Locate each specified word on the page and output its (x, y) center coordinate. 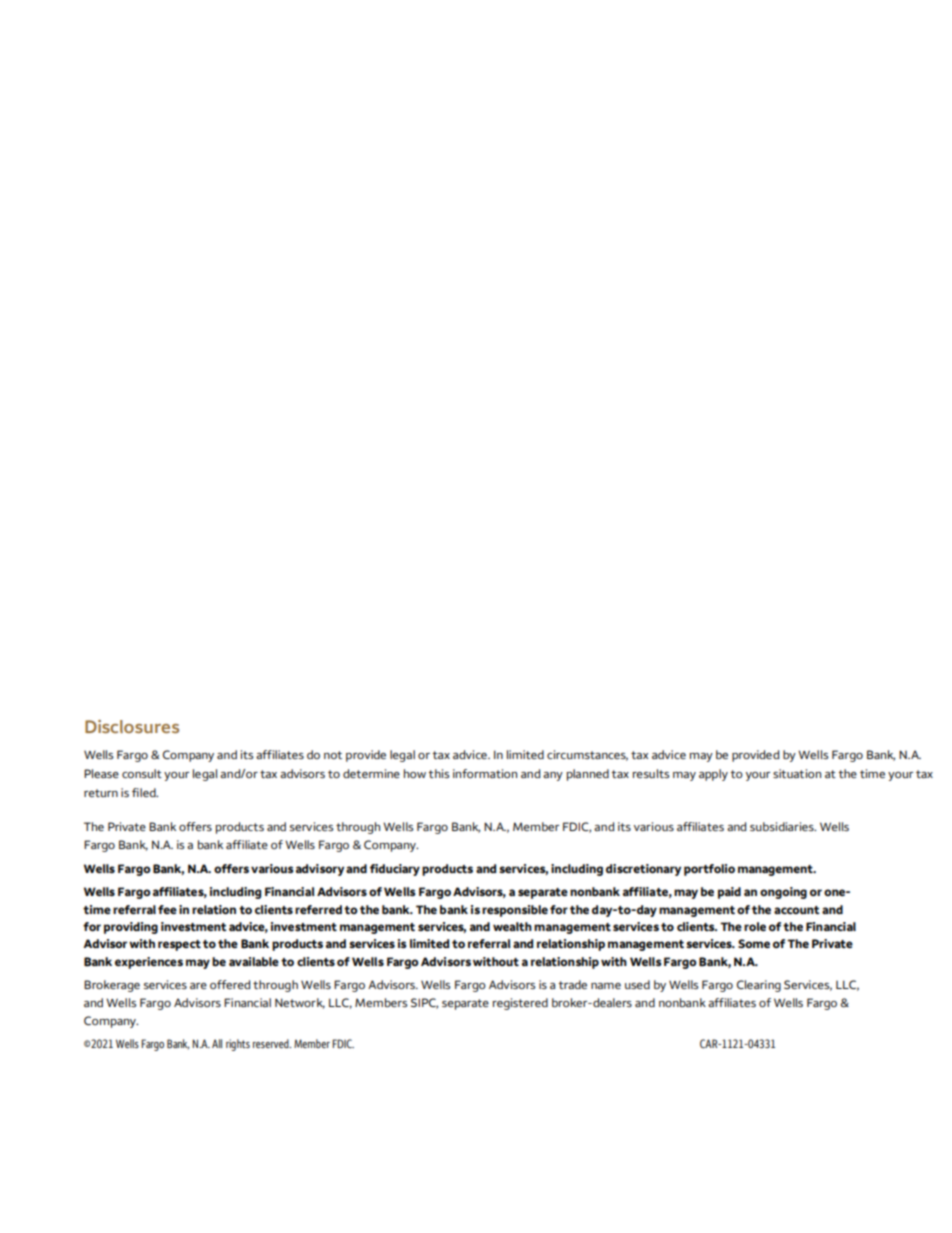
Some (754, 943)
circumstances (587, 755)
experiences (149, 963)
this (439, 773)
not (333, 755)
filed (145, 792)
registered (520, 1004)
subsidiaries (783, 826)
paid (729, 893)
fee (167, 909)
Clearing (759, 986)
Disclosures (132, 726)
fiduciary (395, 870)
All (217, 1043)
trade (572, 984)
